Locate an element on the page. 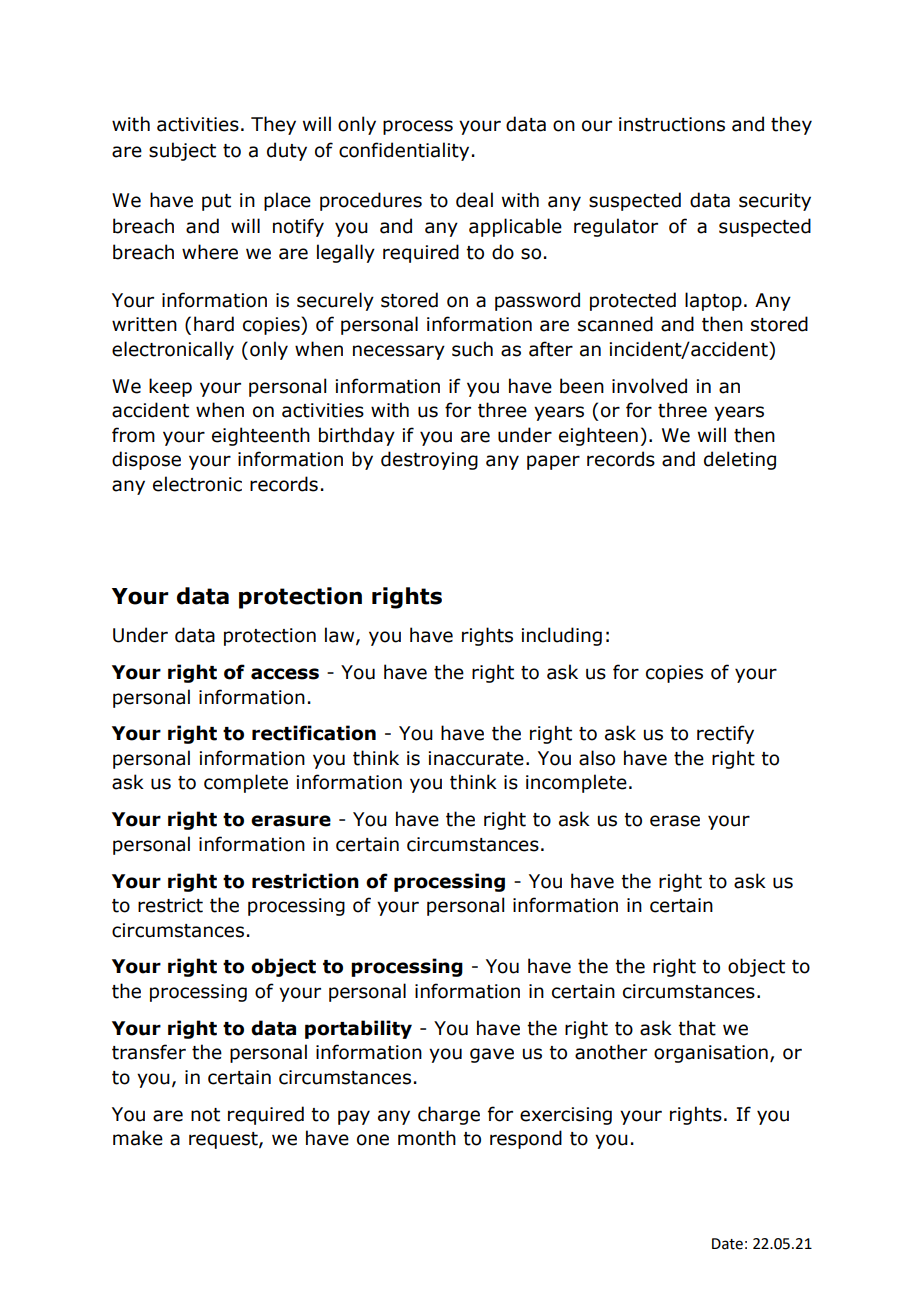 The height and width of the page is (1308, 924). rectify is located at coordinates (725, 734).
